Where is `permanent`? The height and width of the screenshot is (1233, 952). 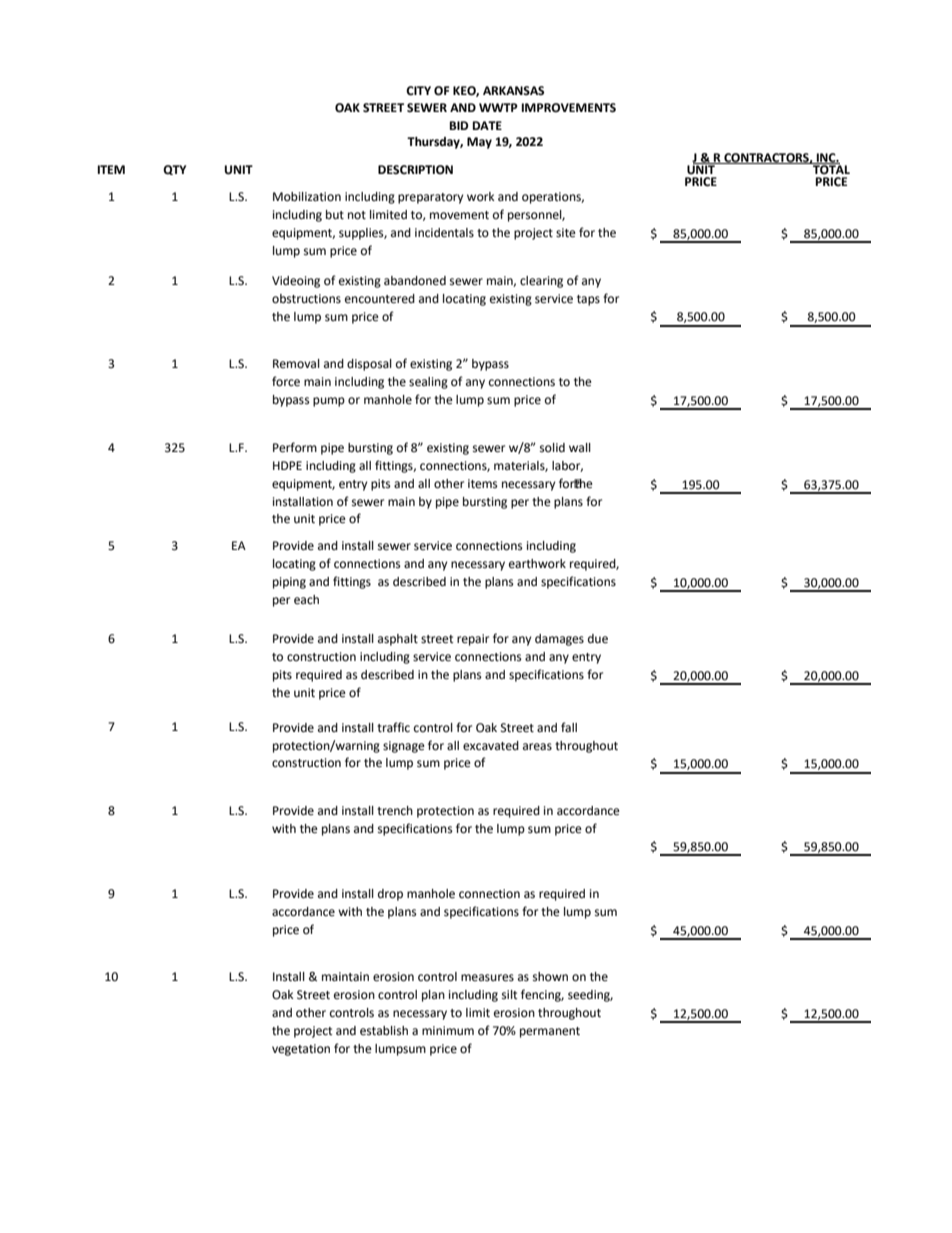 permanent is located at coordinates (550, 1032).
